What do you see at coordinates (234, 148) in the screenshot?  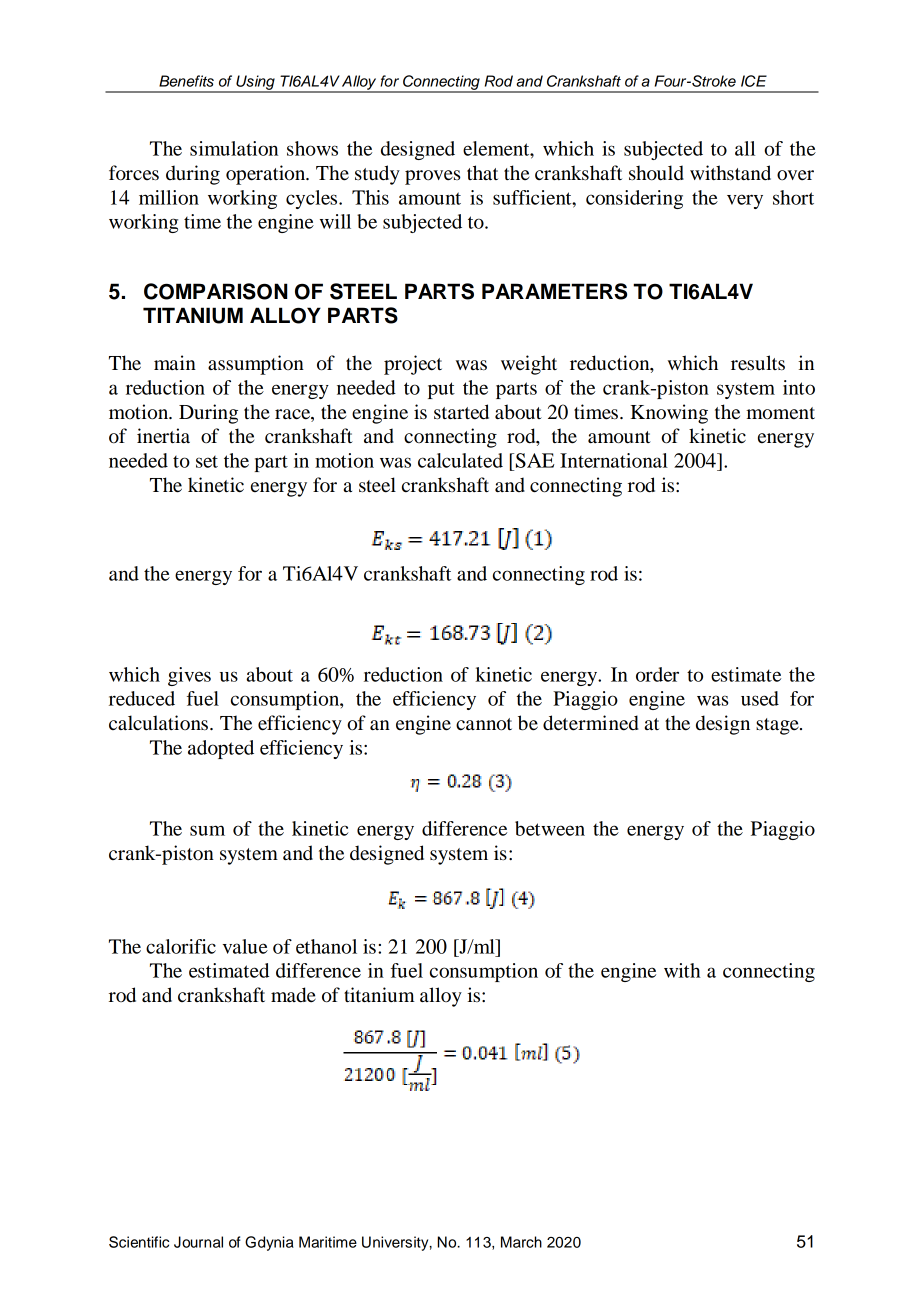 I see `simulation` at bounding box center [234, 148].
